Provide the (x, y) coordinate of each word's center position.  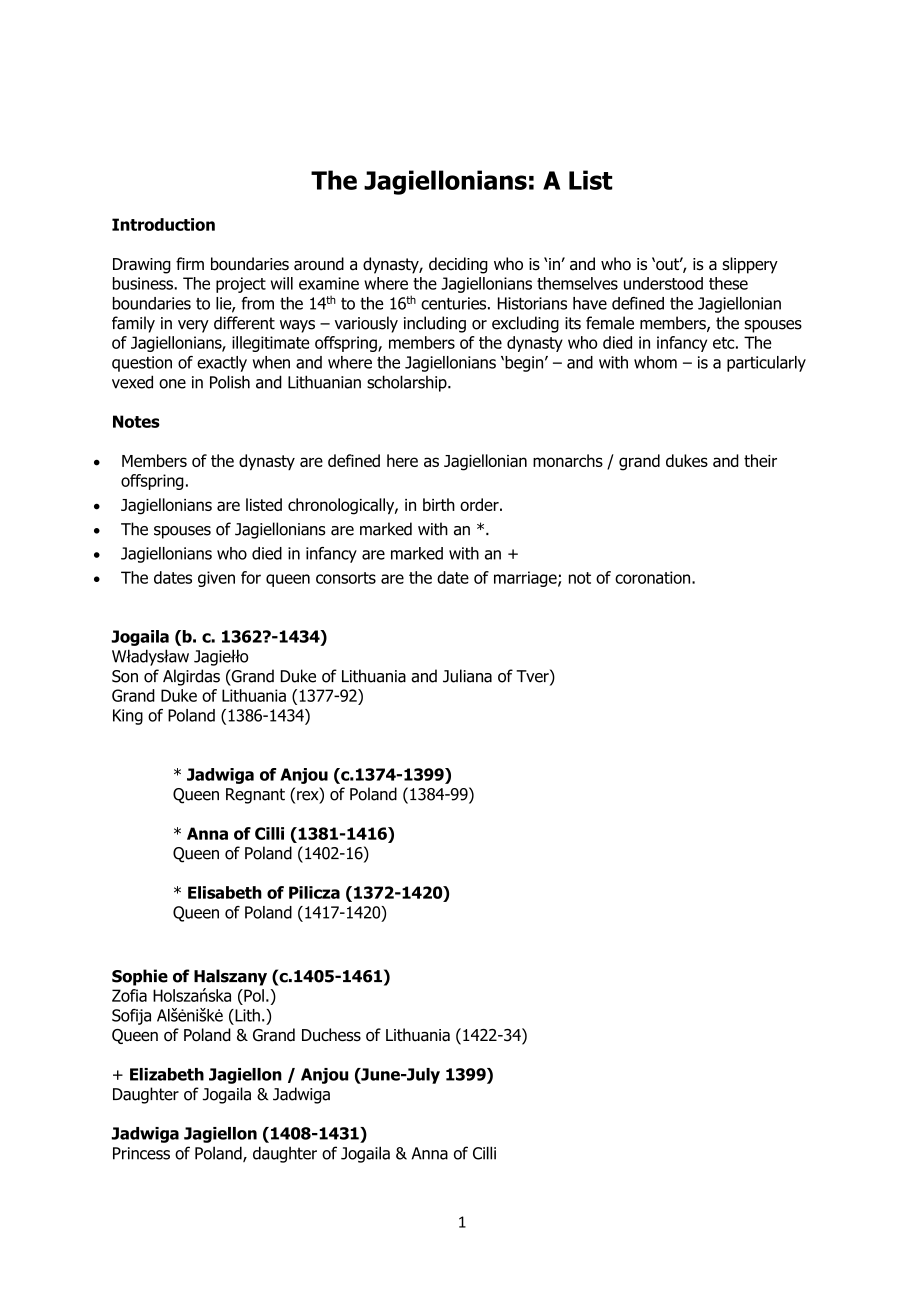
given (216, 579)
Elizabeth (167, 1074)
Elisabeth (225, 892)
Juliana (467, 676)
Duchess (331, 1035)
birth (439, 504)
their (760, 460)
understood (663, 283)
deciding (458, 265)
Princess (141, 1153)
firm (190, 263)
